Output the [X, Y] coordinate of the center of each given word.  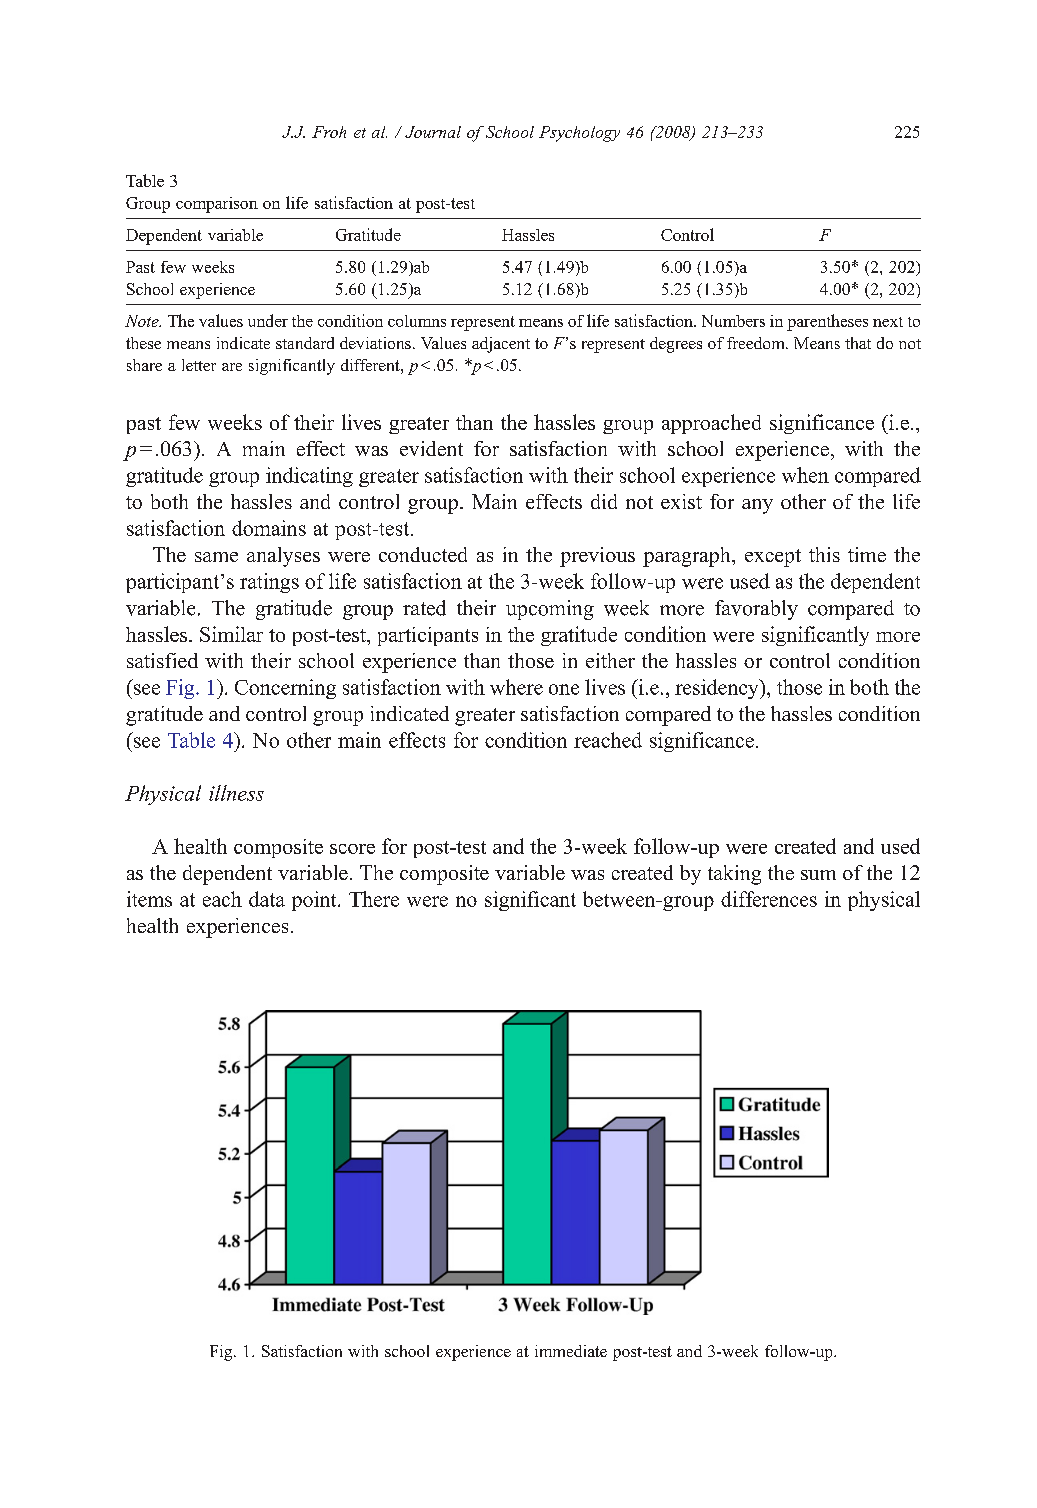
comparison [217, 205]
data [267, 899]
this [824, 554]
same [216, 557]
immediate [571, 1351]
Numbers [733, 321]
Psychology [579, 134]
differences [769, 899]
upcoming [550, 610]
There [374, 899]
